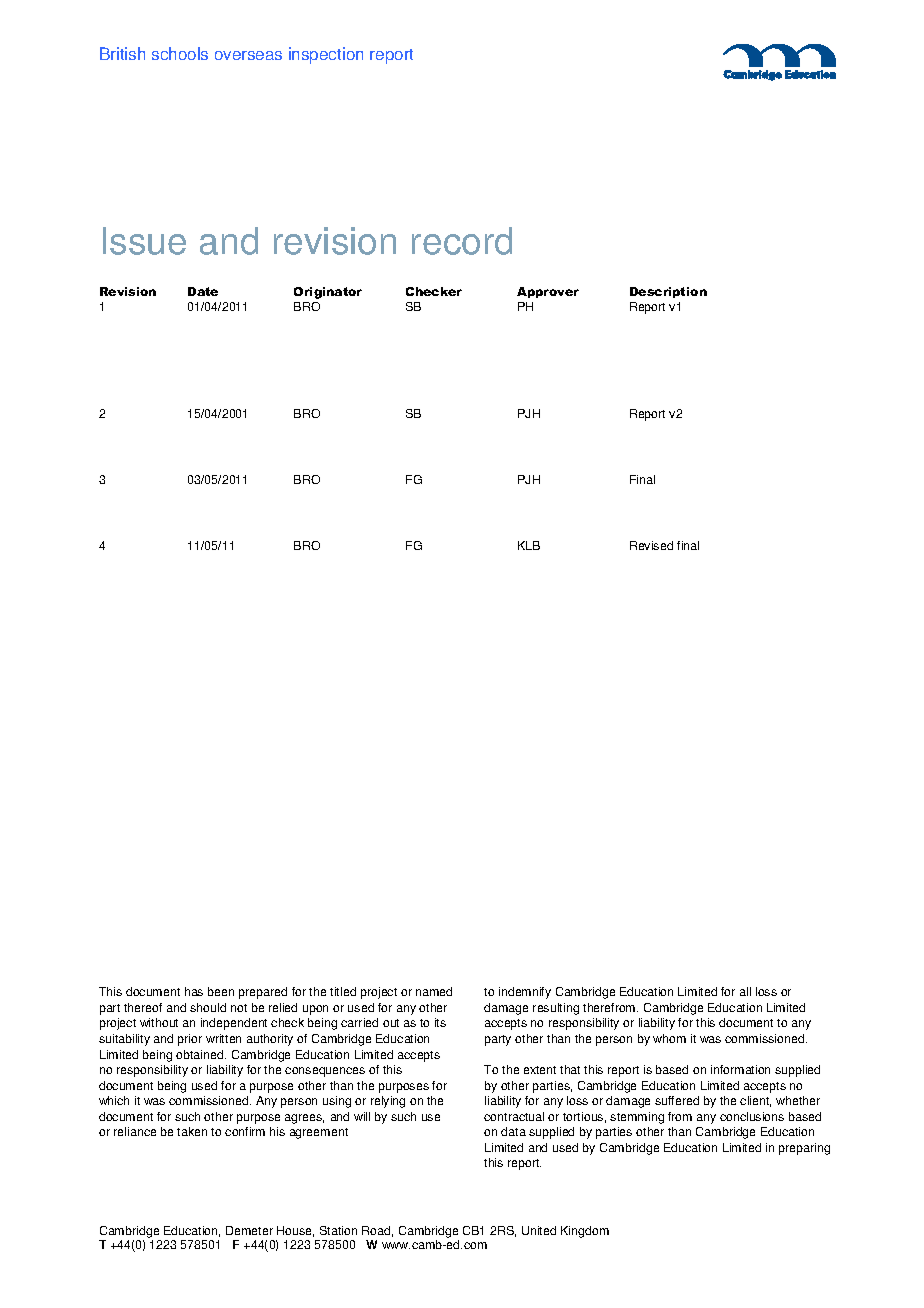  I want to click on inspection, so click(326, 55).
